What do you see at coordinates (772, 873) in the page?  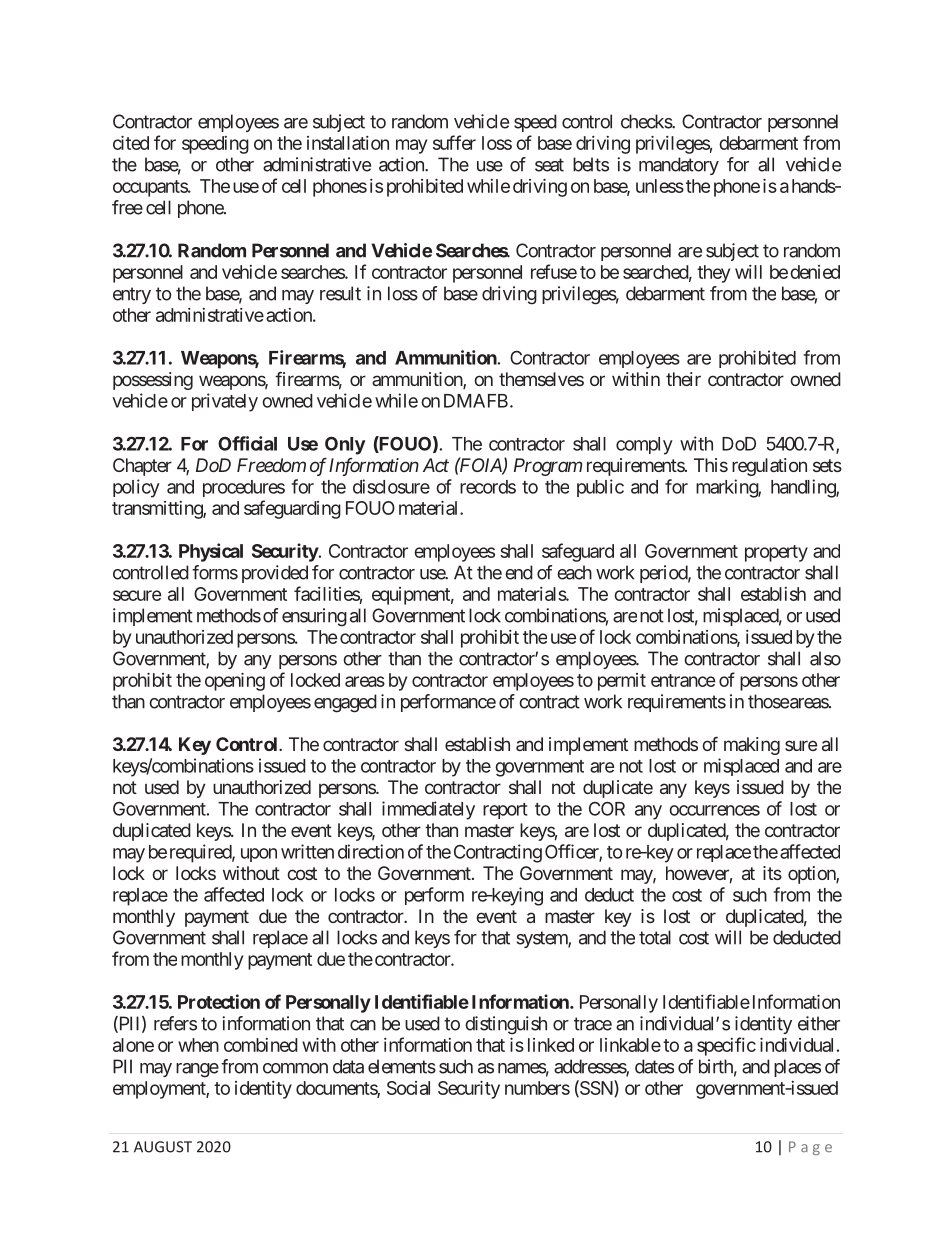 I see `its` at bounding box center [772, 873].
